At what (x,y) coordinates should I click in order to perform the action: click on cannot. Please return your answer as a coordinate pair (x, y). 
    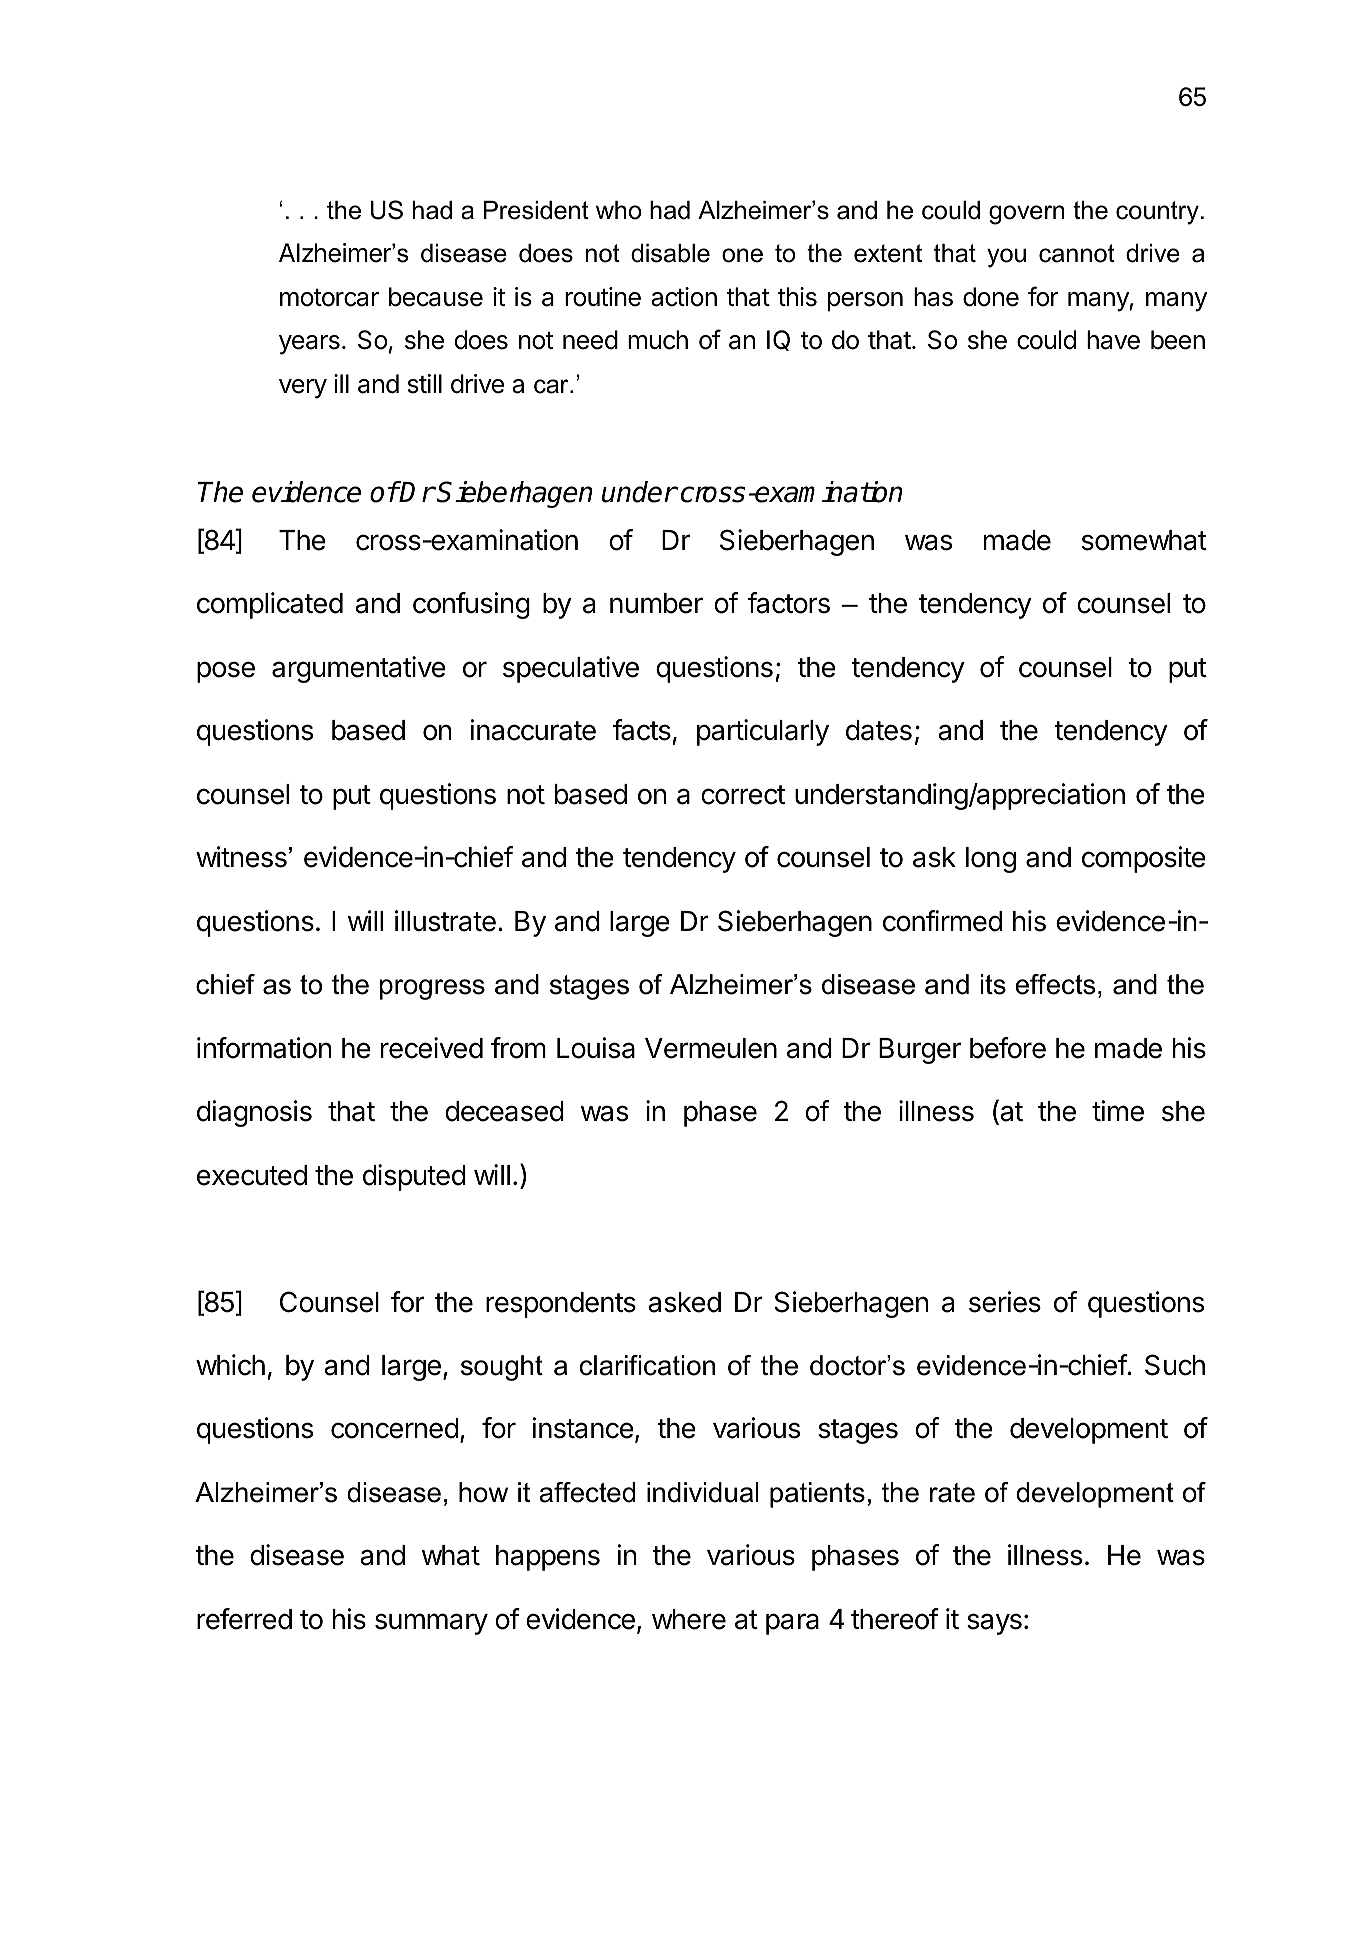
    Looking at the image, I should click on (1077, 253).
